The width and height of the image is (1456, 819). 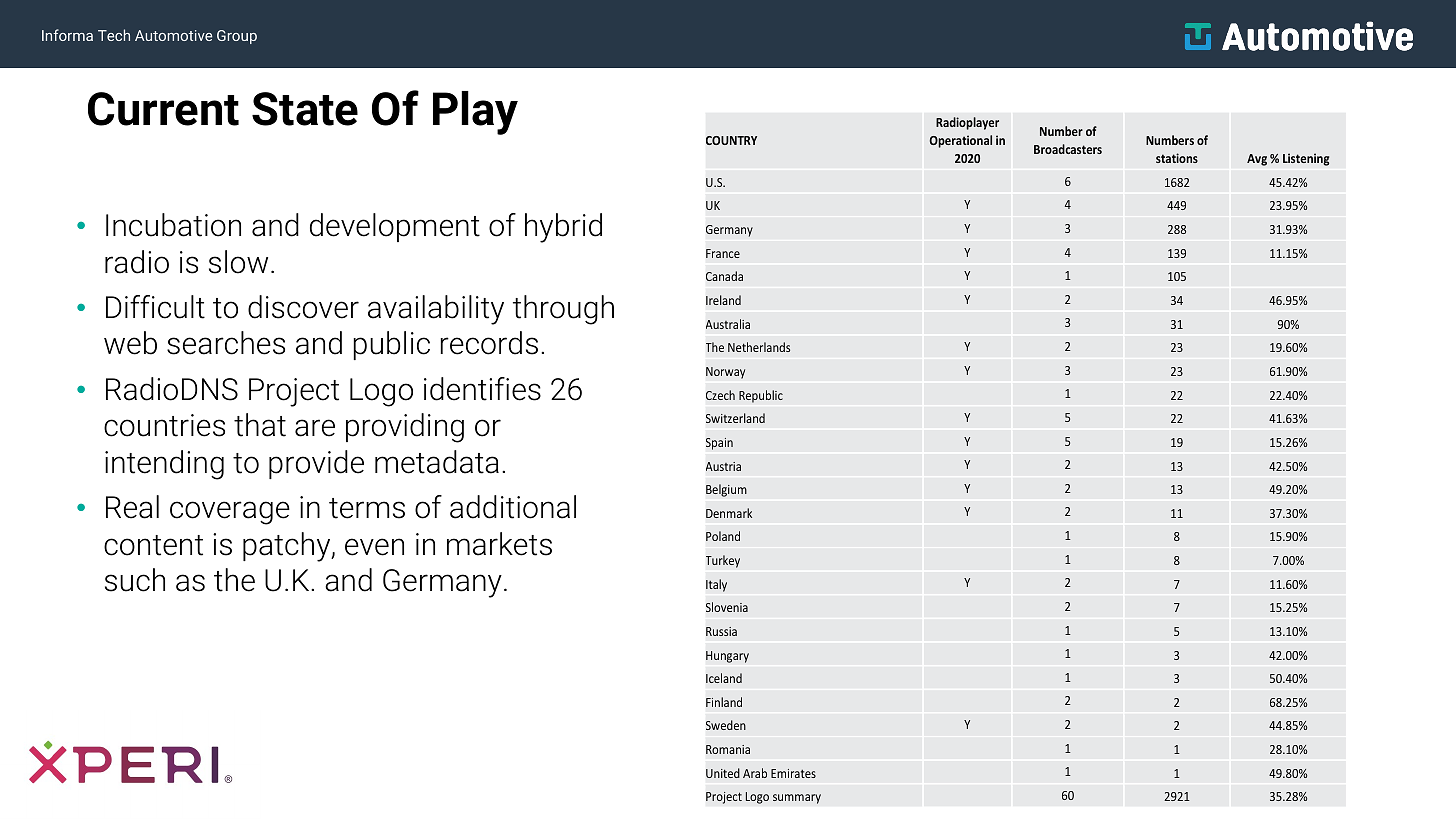 What do you see at coordinates (1068, 149) in the image?
I see `Broadcasters` at bounding box center [1068, 149].
